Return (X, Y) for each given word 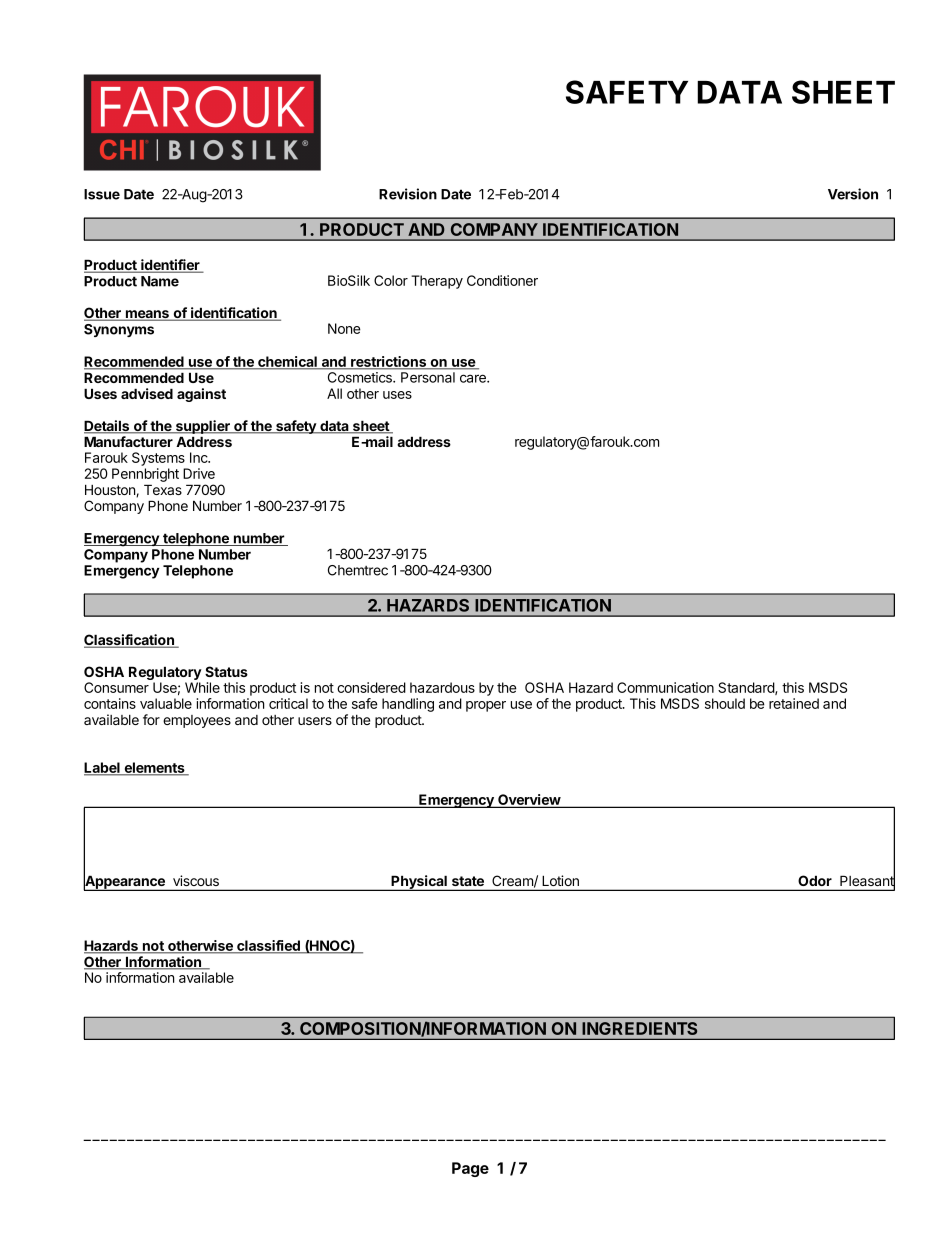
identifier (170, 266)
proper (486, 706)
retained (794, 703)
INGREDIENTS (640, 1028)
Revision (408, 194)
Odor (815, 881)
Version (853, 194)
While (202, 687)
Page (470, 1169)
